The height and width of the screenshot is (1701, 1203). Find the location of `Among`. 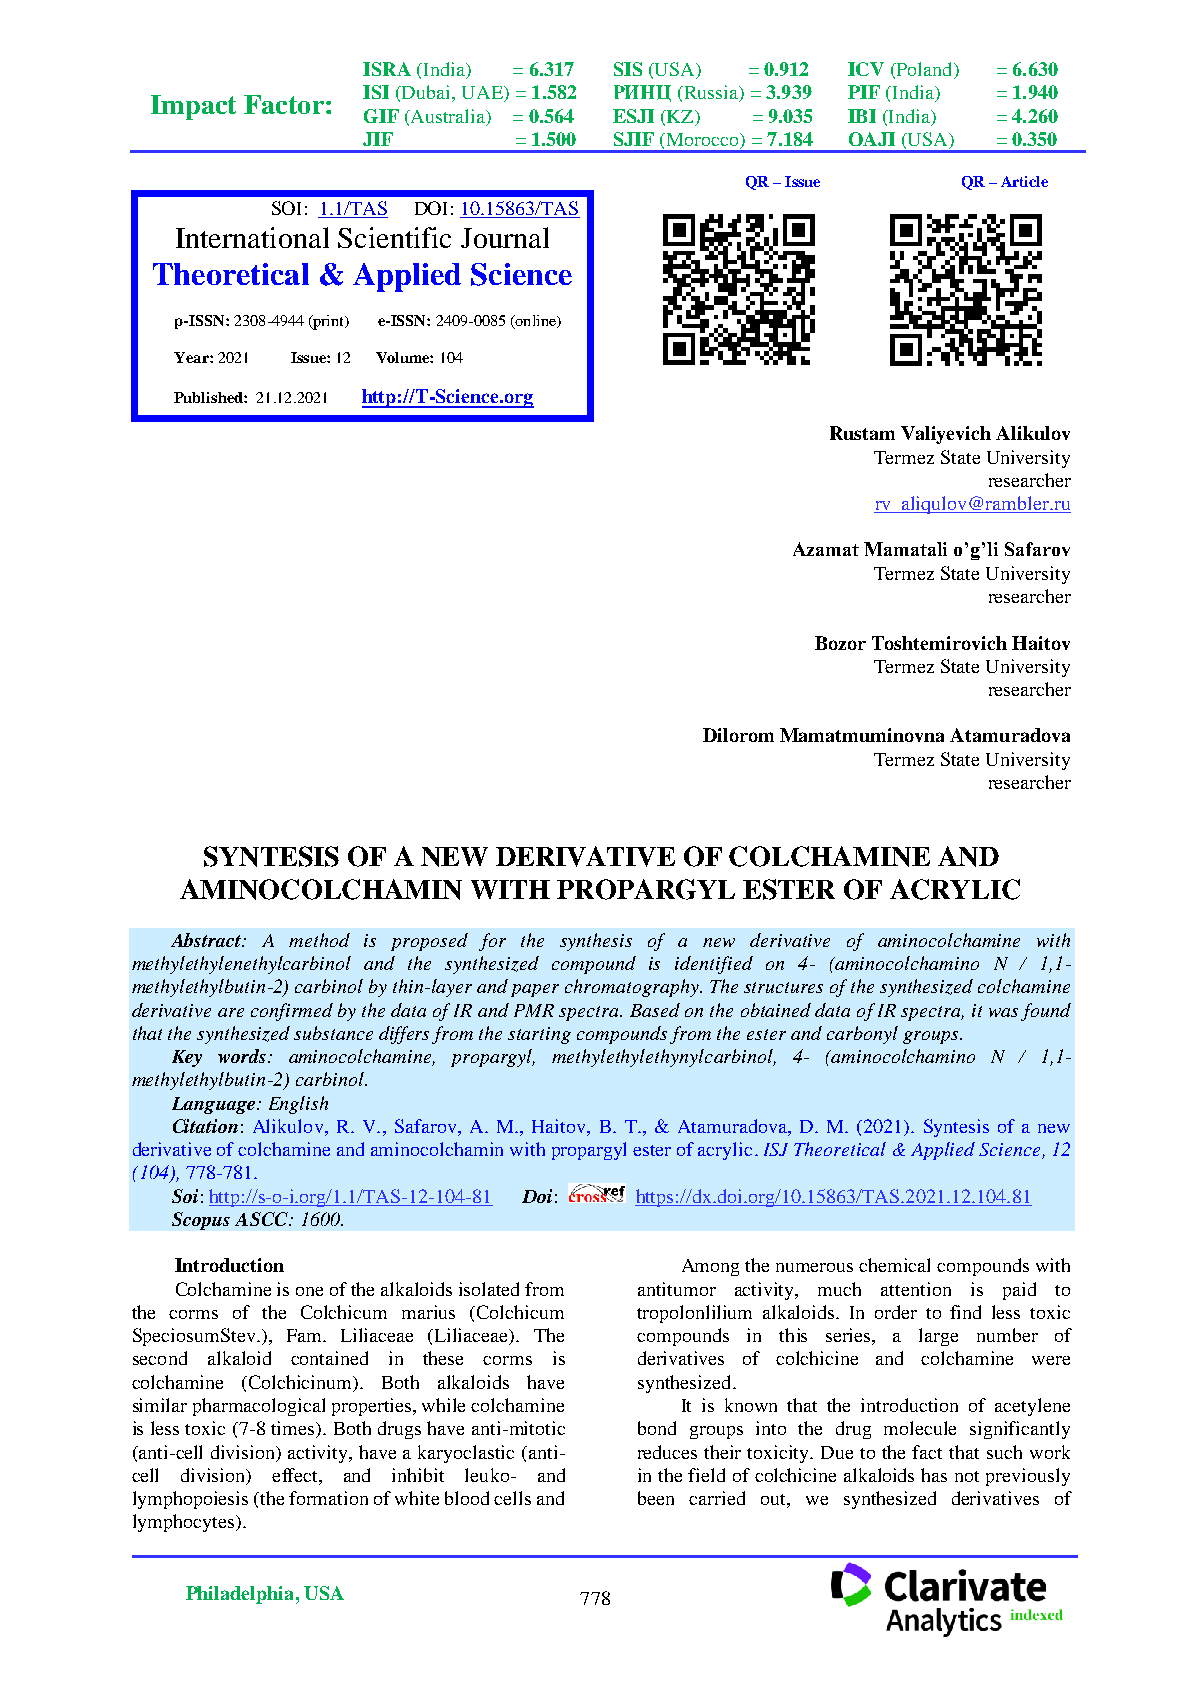

Among is located at coordinates (710, 1267).
